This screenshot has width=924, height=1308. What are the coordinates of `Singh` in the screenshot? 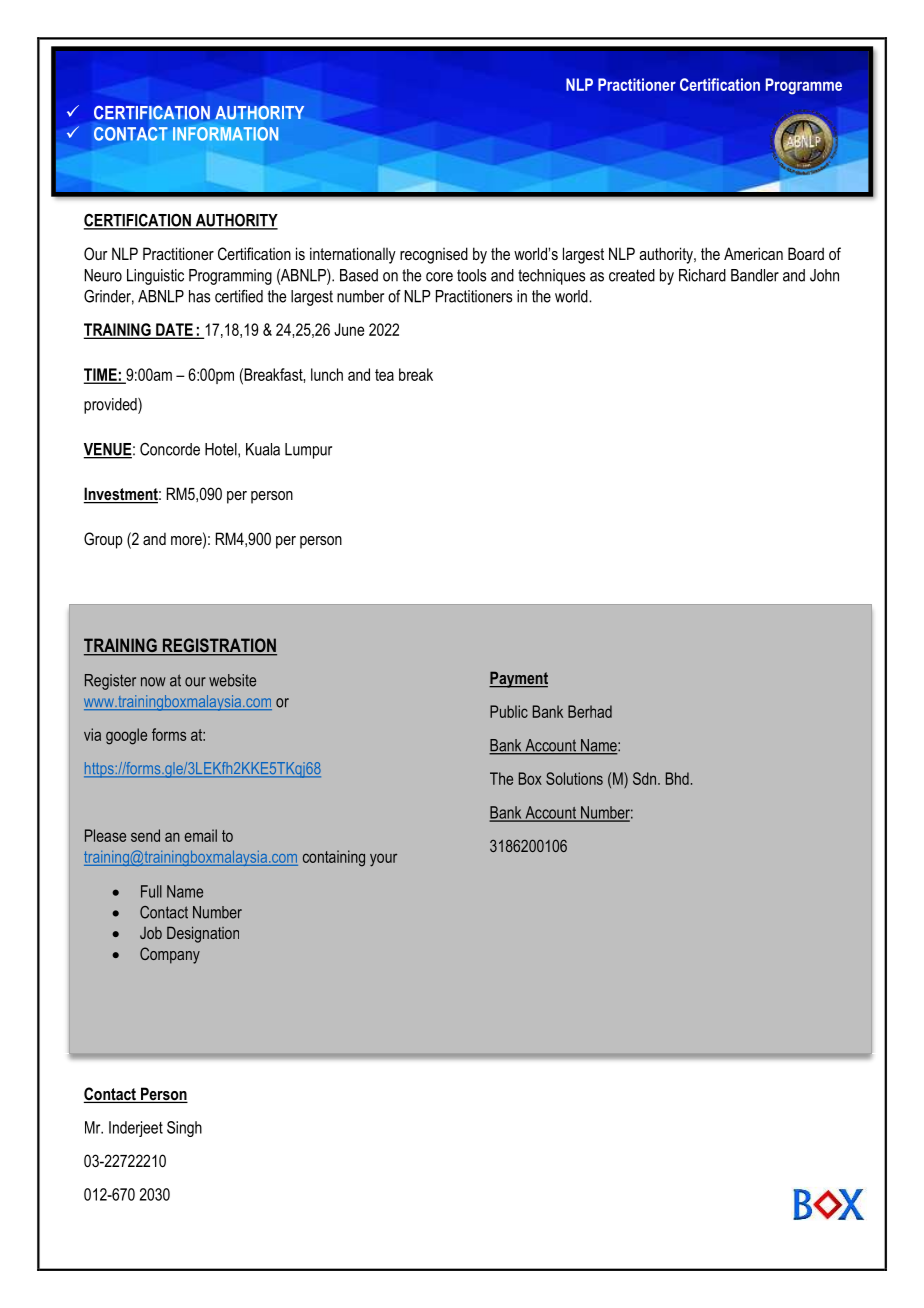 It's located at (184, 1129).
